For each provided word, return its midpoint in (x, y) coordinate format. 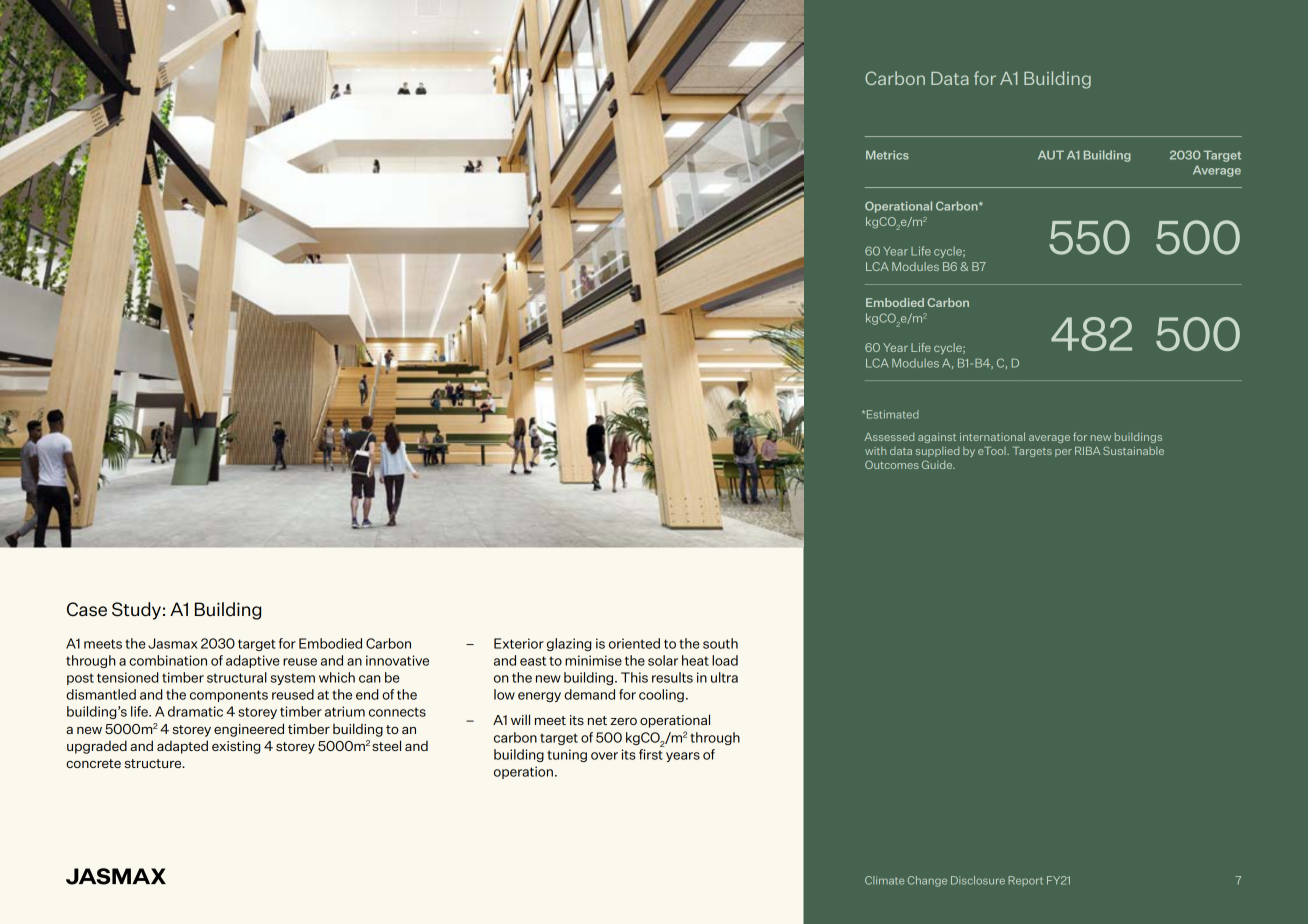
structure (154, 763)
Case (87, 609)
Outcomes (892, 464)
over (604, 756)
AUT (1051, 155)
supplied (937, 451)
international (992, 436)
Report (1025, 881)
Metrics (887, 155)
